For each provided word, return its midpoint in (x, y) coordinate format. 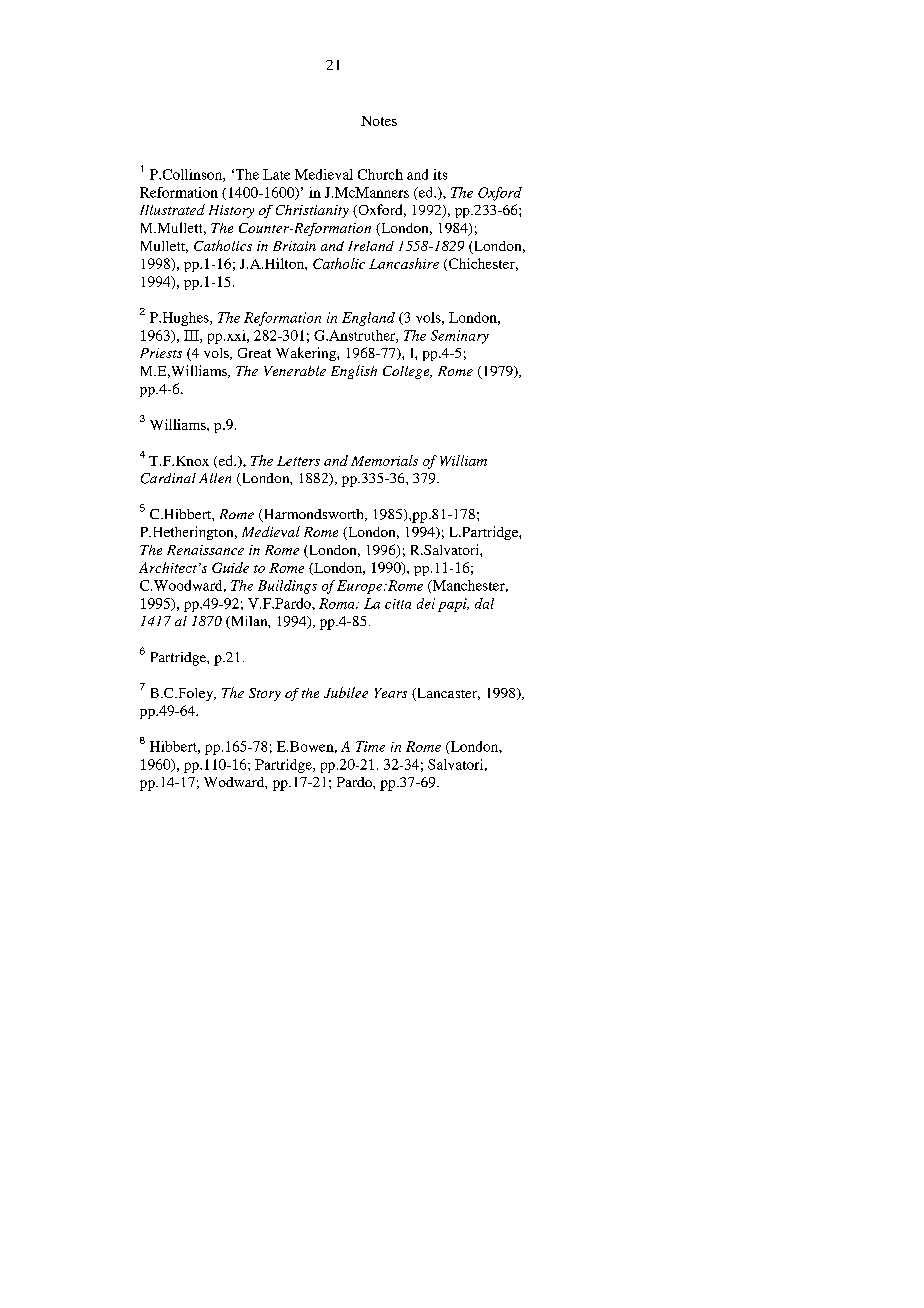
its (440, 174)
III (192, 336)
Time (370, 746)
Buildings (287, 587)
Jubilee (346, 692)
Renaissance (205, 550)
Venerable (295, 371)
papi (453, 605)
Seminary (460, 337)
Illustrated (172, 209)
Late (276, 174)
